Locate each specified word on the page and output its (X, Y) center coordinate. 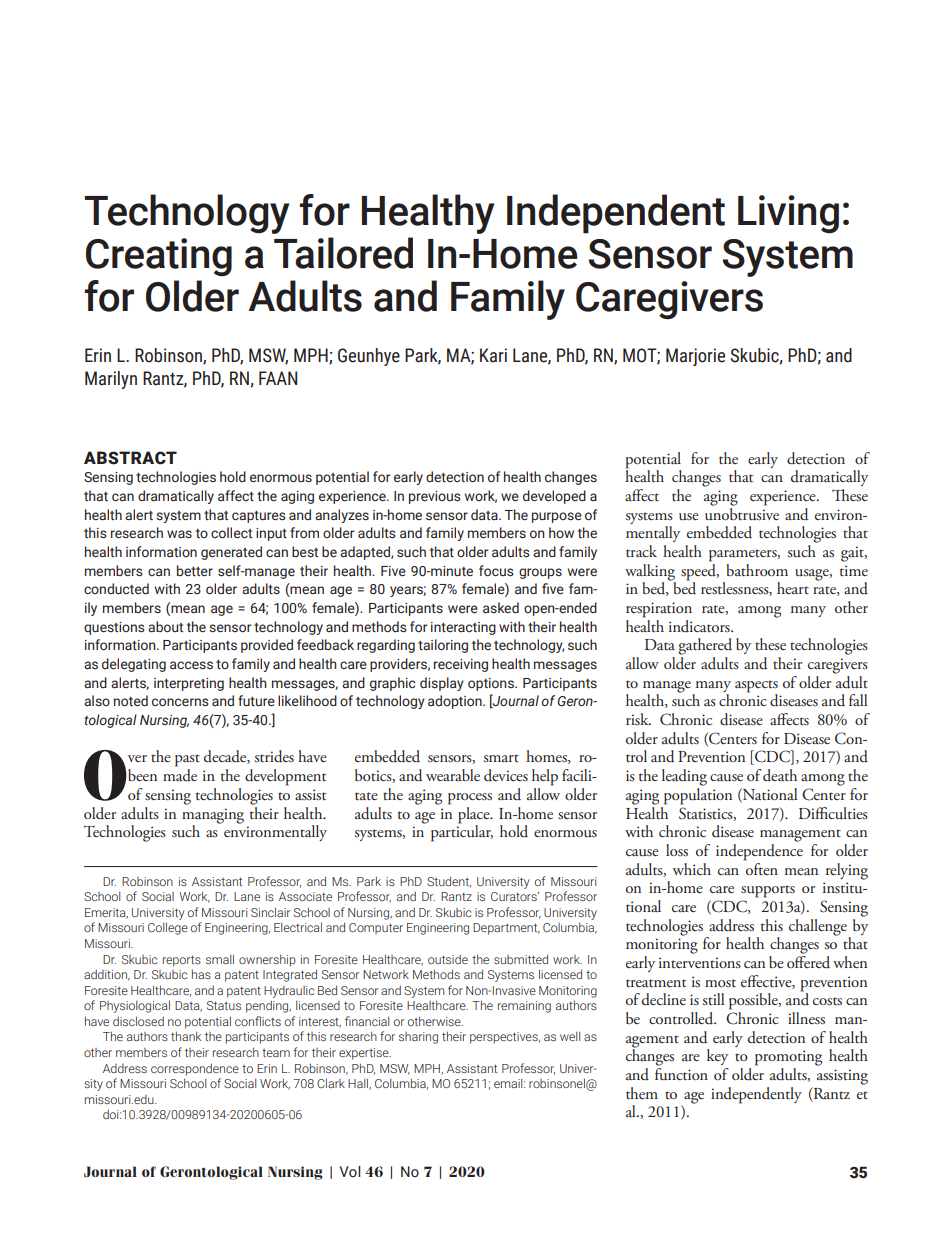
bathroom (757, 570)
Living (788, 214)
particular (462, 832)
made (180, 775)
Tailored (343, 253)
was (179, 534)
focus (496, 571)
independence (759, 851)
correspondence (195, 1070)
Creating (159, 257)
